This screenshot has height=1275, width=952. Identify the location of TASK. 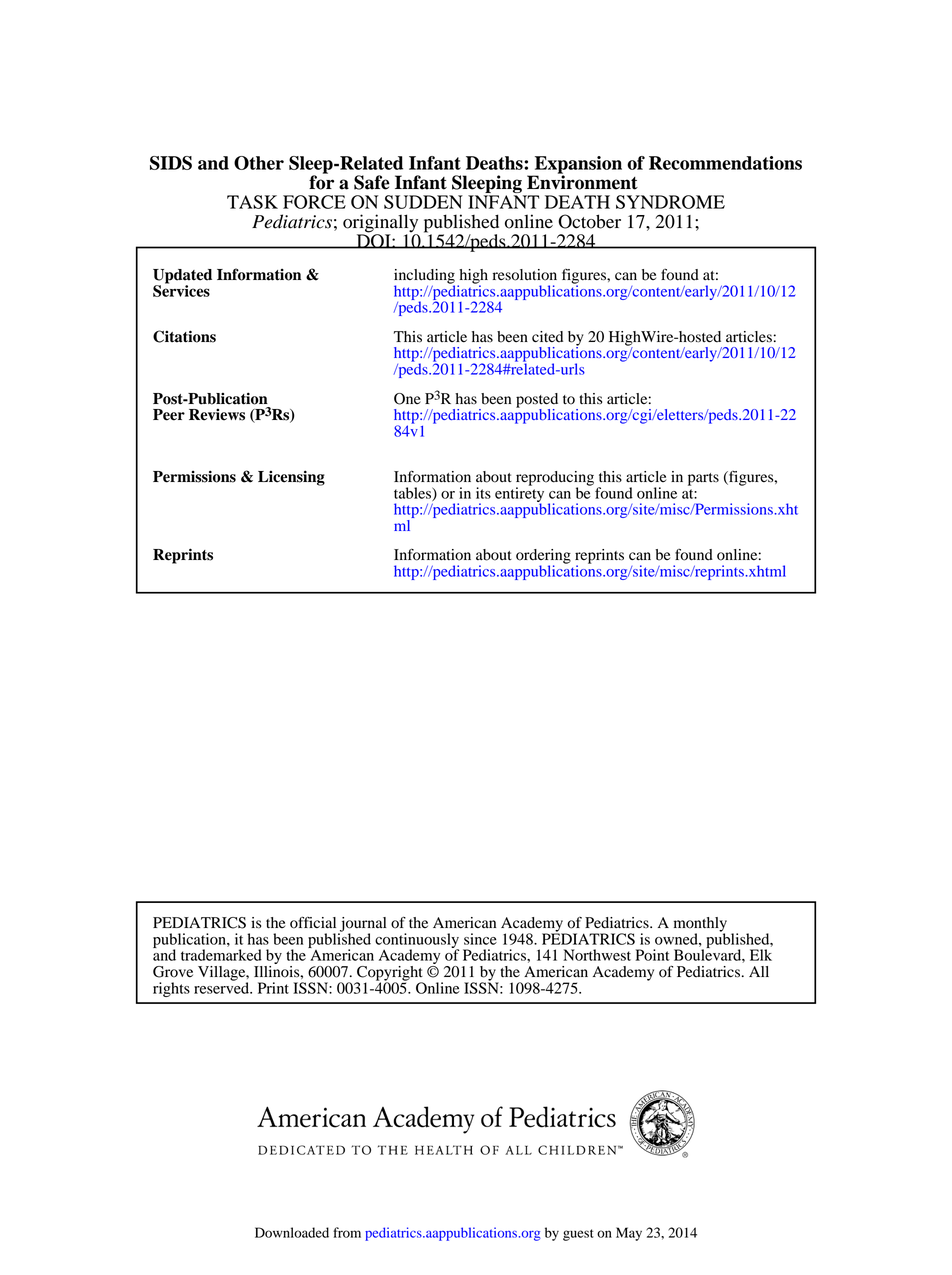
(252, 202).
